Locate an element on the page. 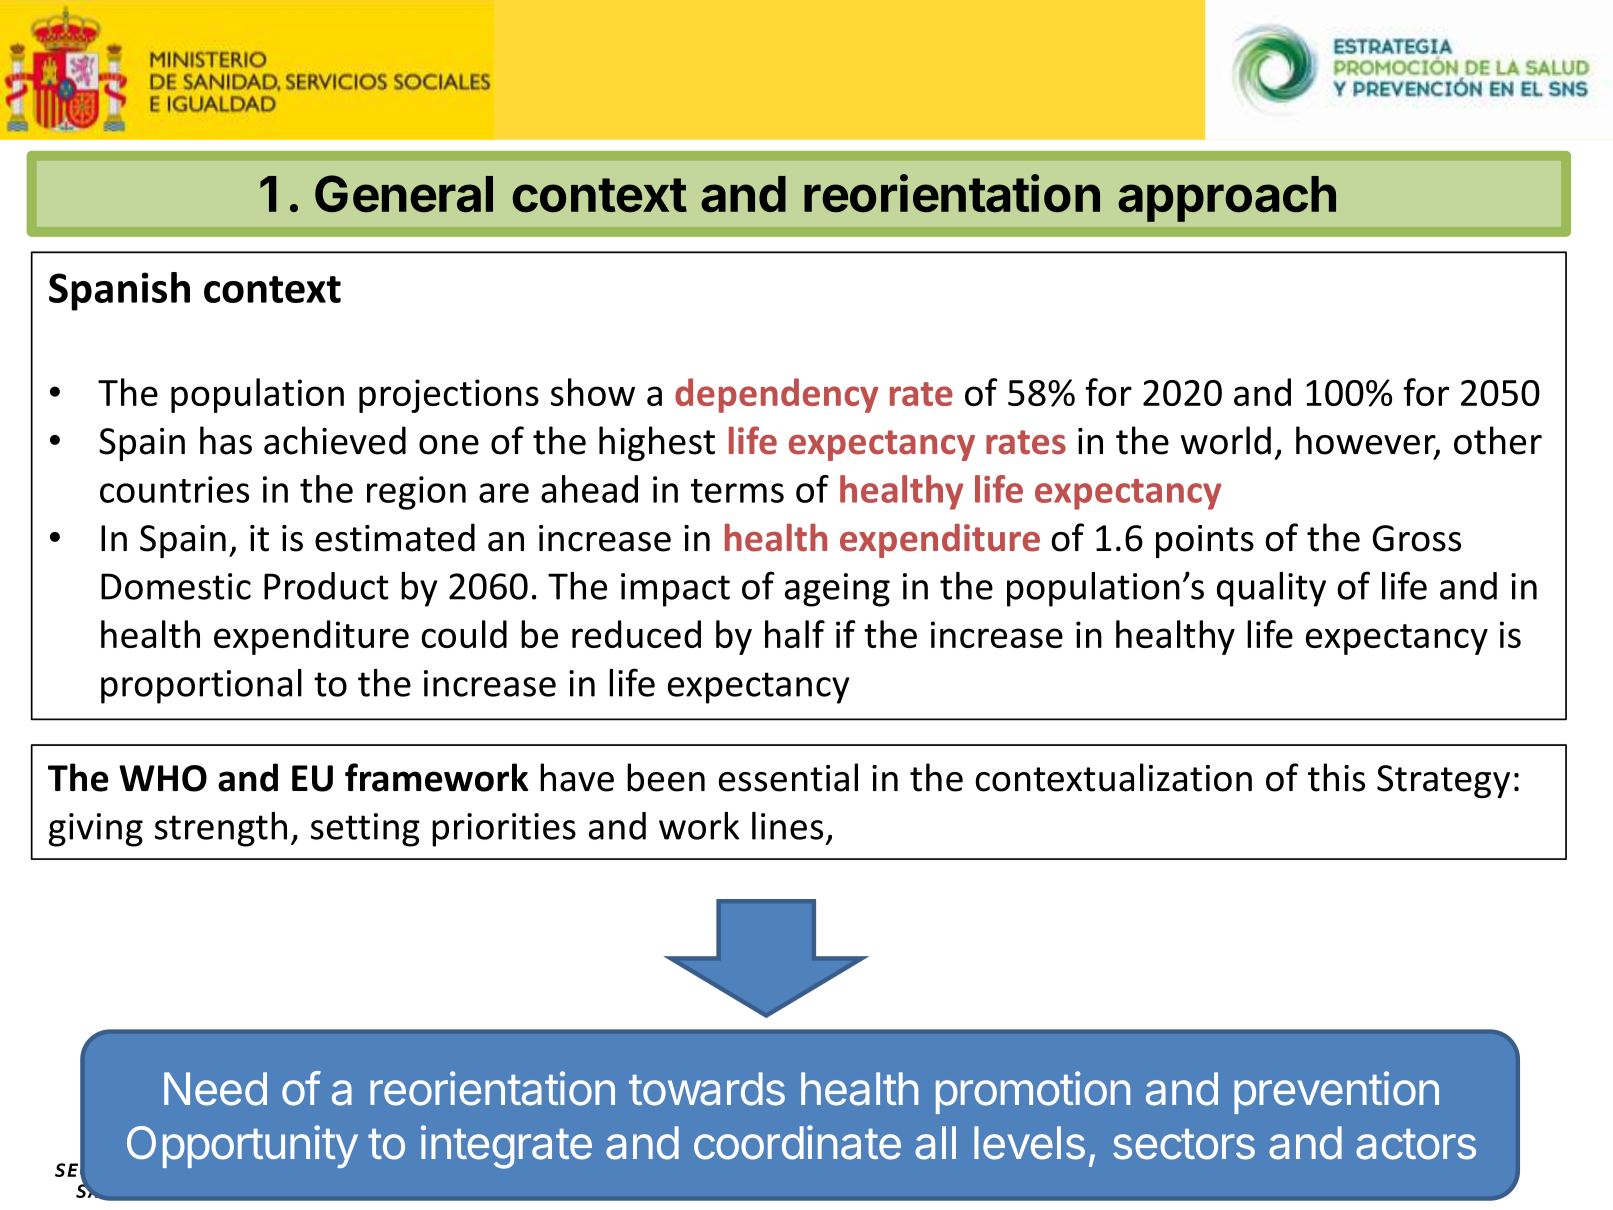  terms is located at coordinates (737, 491).
